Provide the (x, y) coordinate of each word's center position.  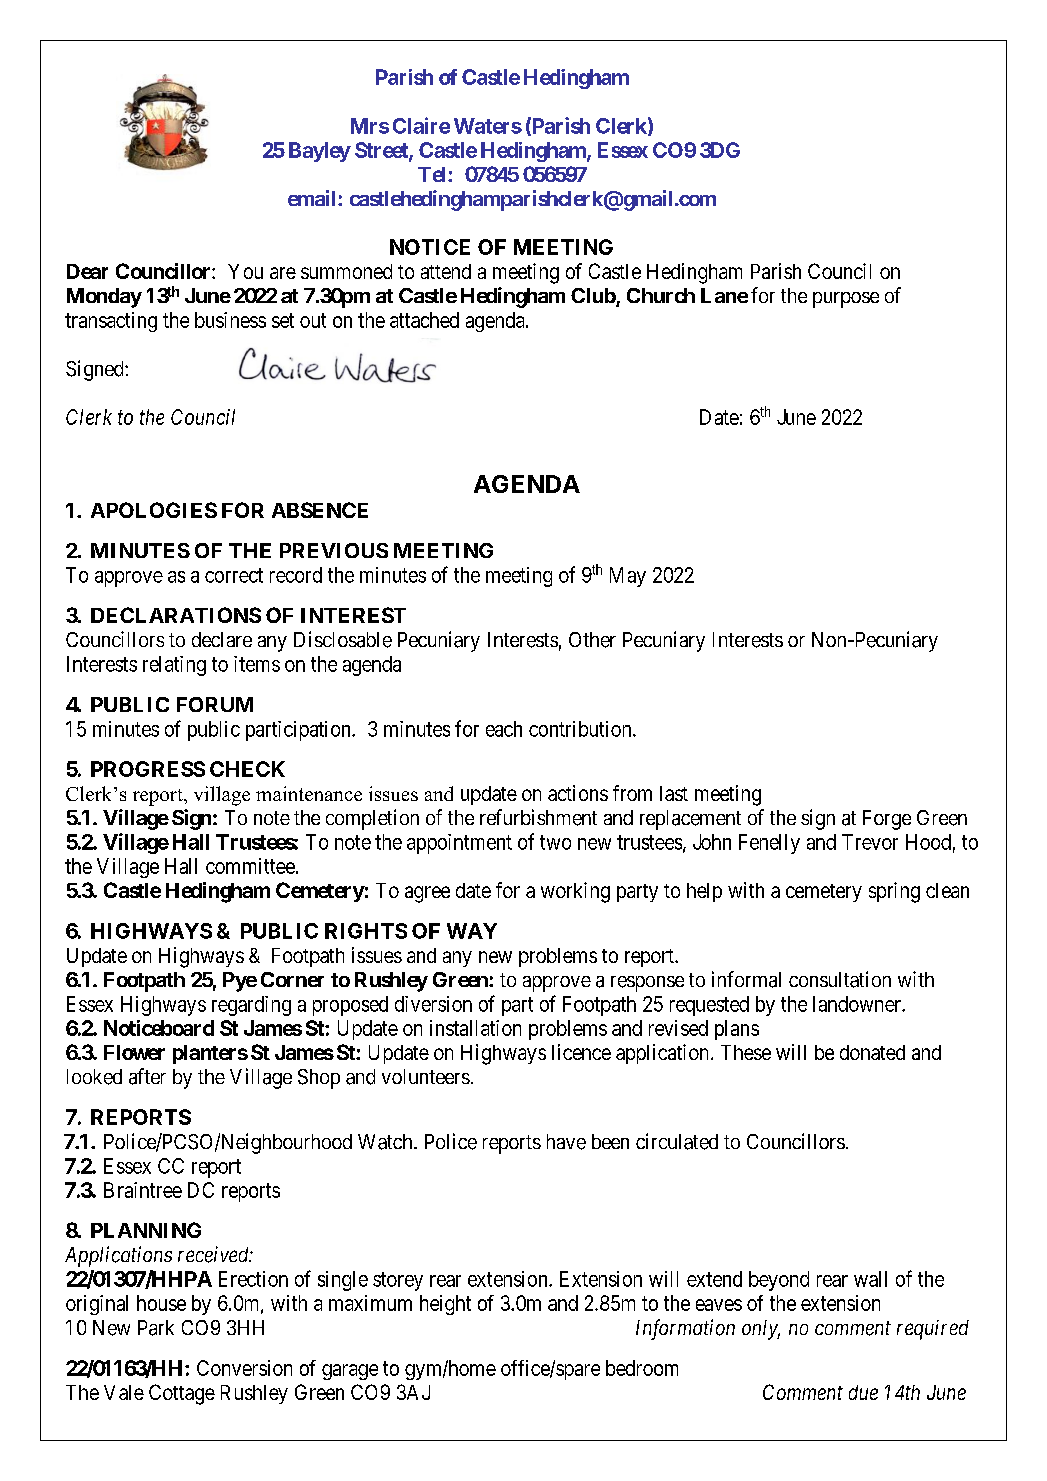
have (566, 1142)
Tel (433, 174)
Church (661, 295)
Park (156, 1328)
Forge (887, 820)
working (575, 892)
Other (592, 640)
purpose (846, 300)
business (230, 320)
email (313, 198)
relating (174, 666)
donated (872, 1052)
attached (424, 320)
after (147, 1076)
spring (894, 892)
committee (250, 866)
